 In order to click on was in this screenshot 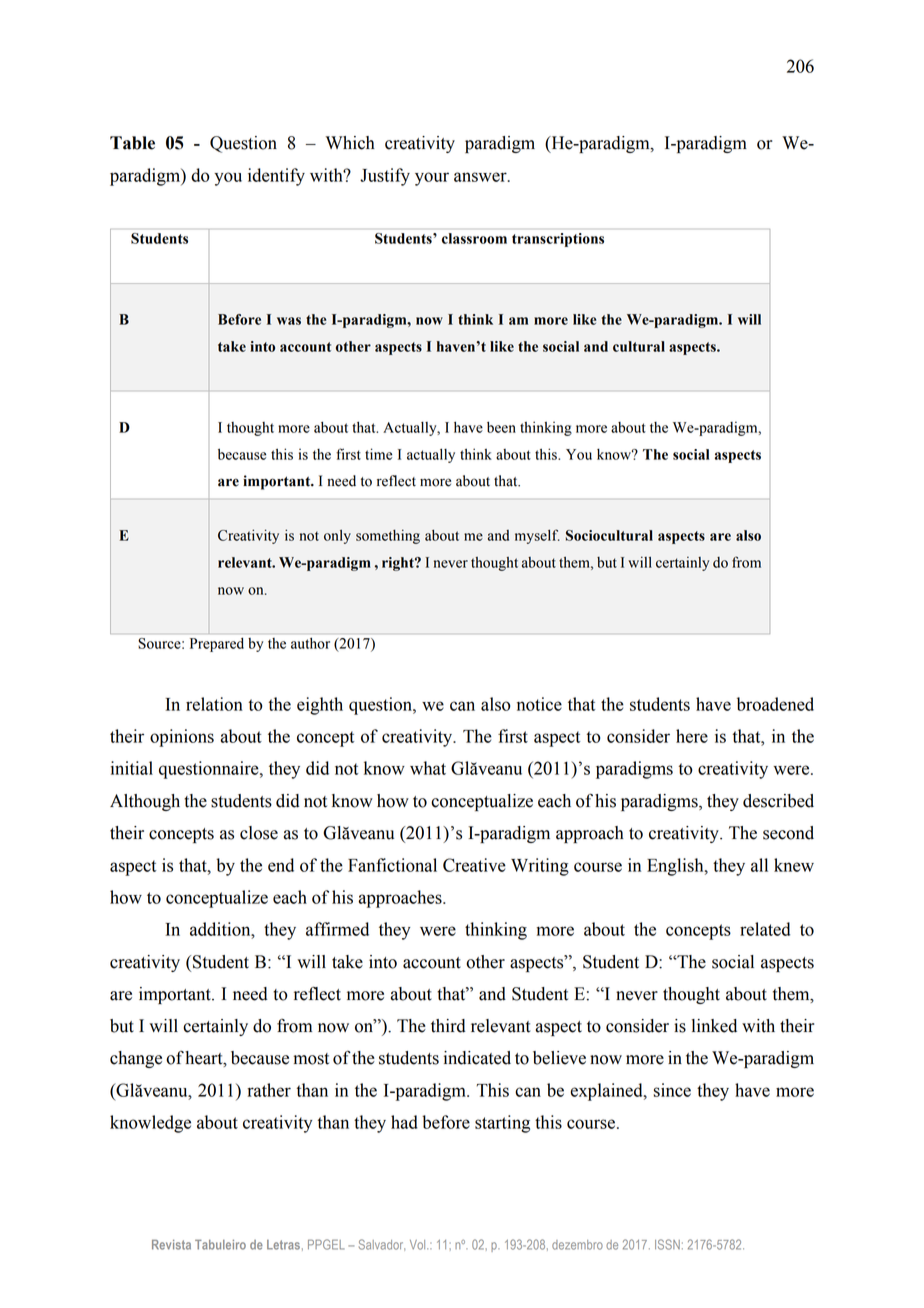, I will do `click(289, 321)`.
